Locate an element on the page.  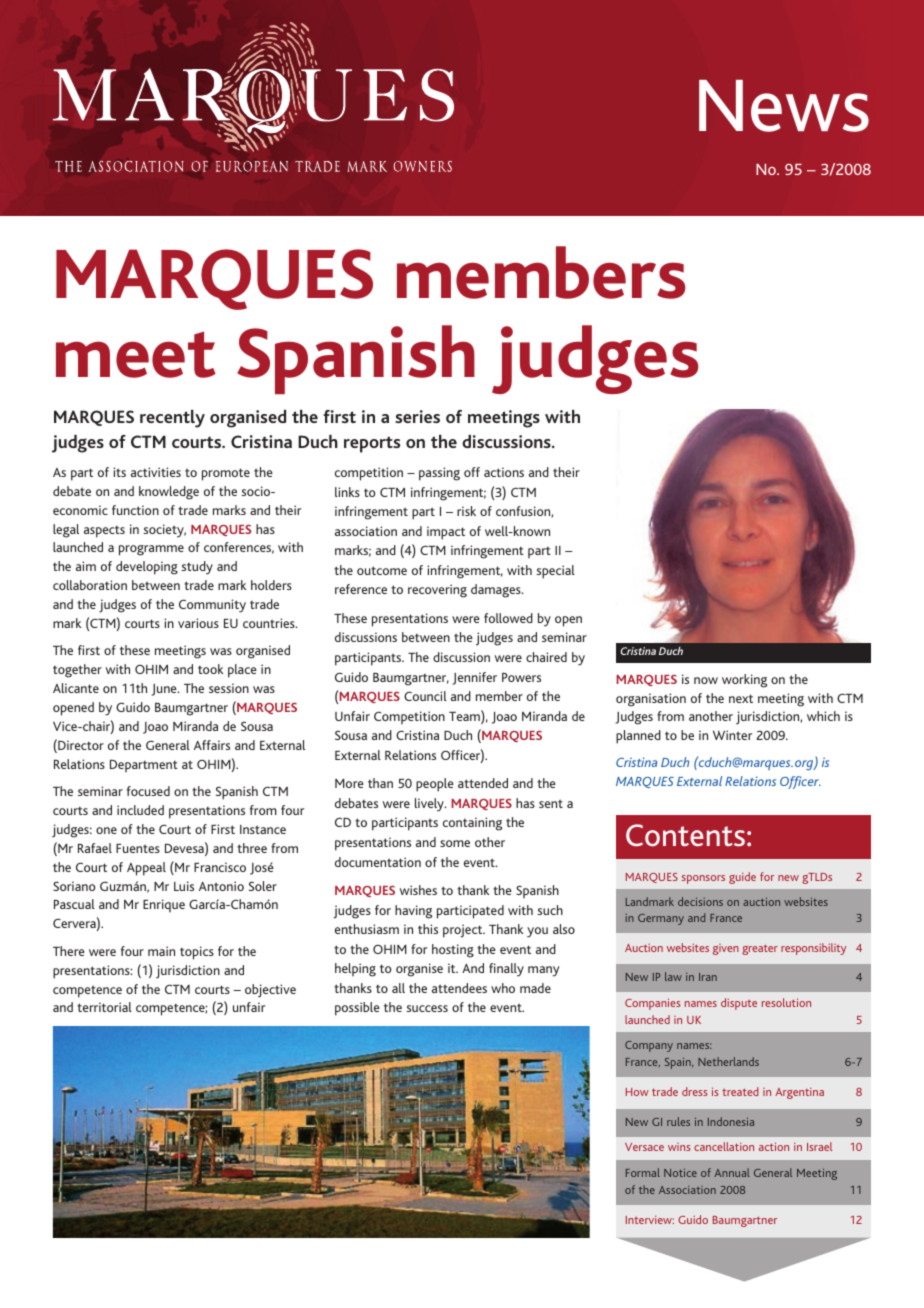
special is located at coordinates (555, 572).
